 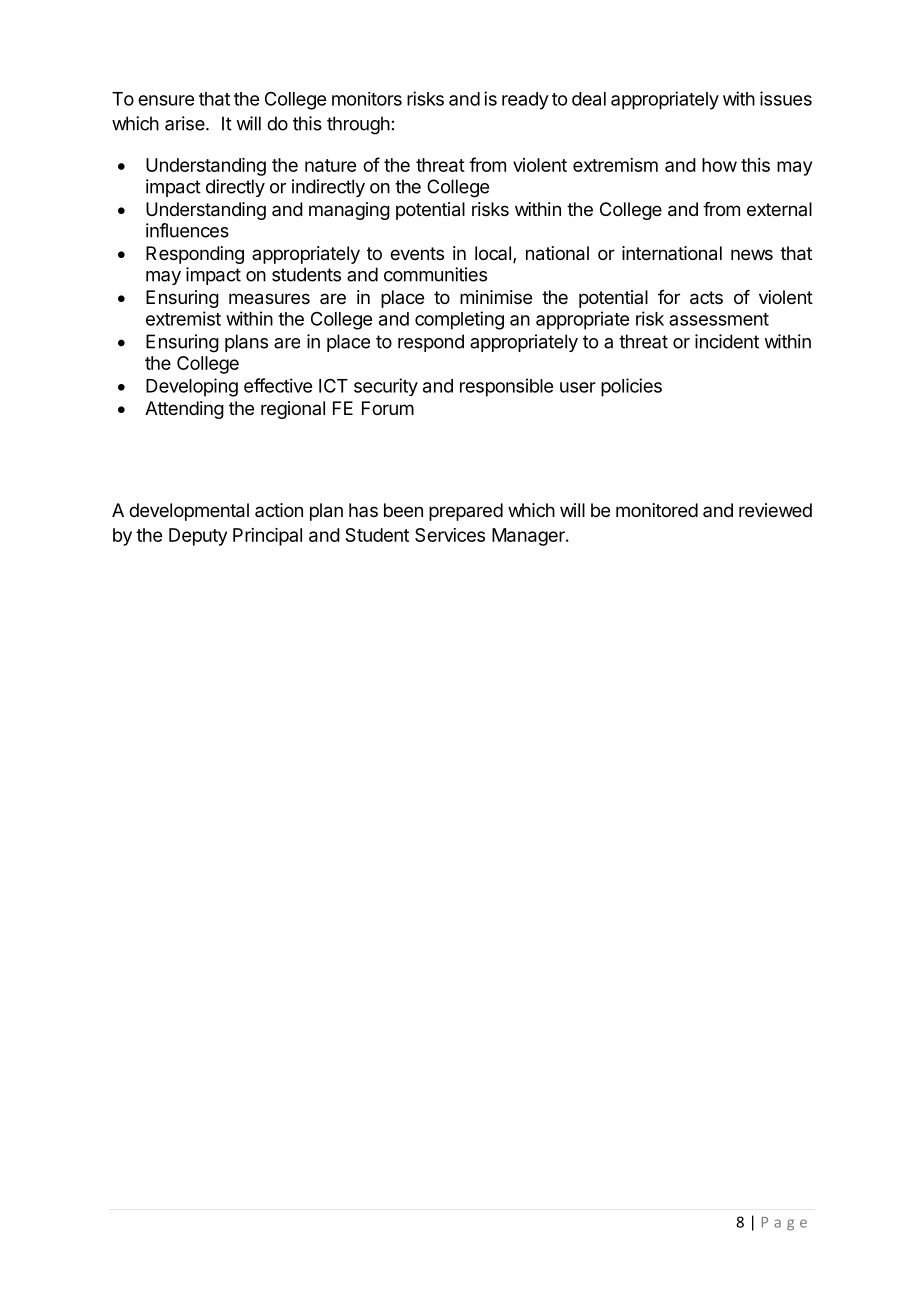 What do you see at coordinates (388, 408) in the document?
I see `Forum` at bounding box center [388, 408].
